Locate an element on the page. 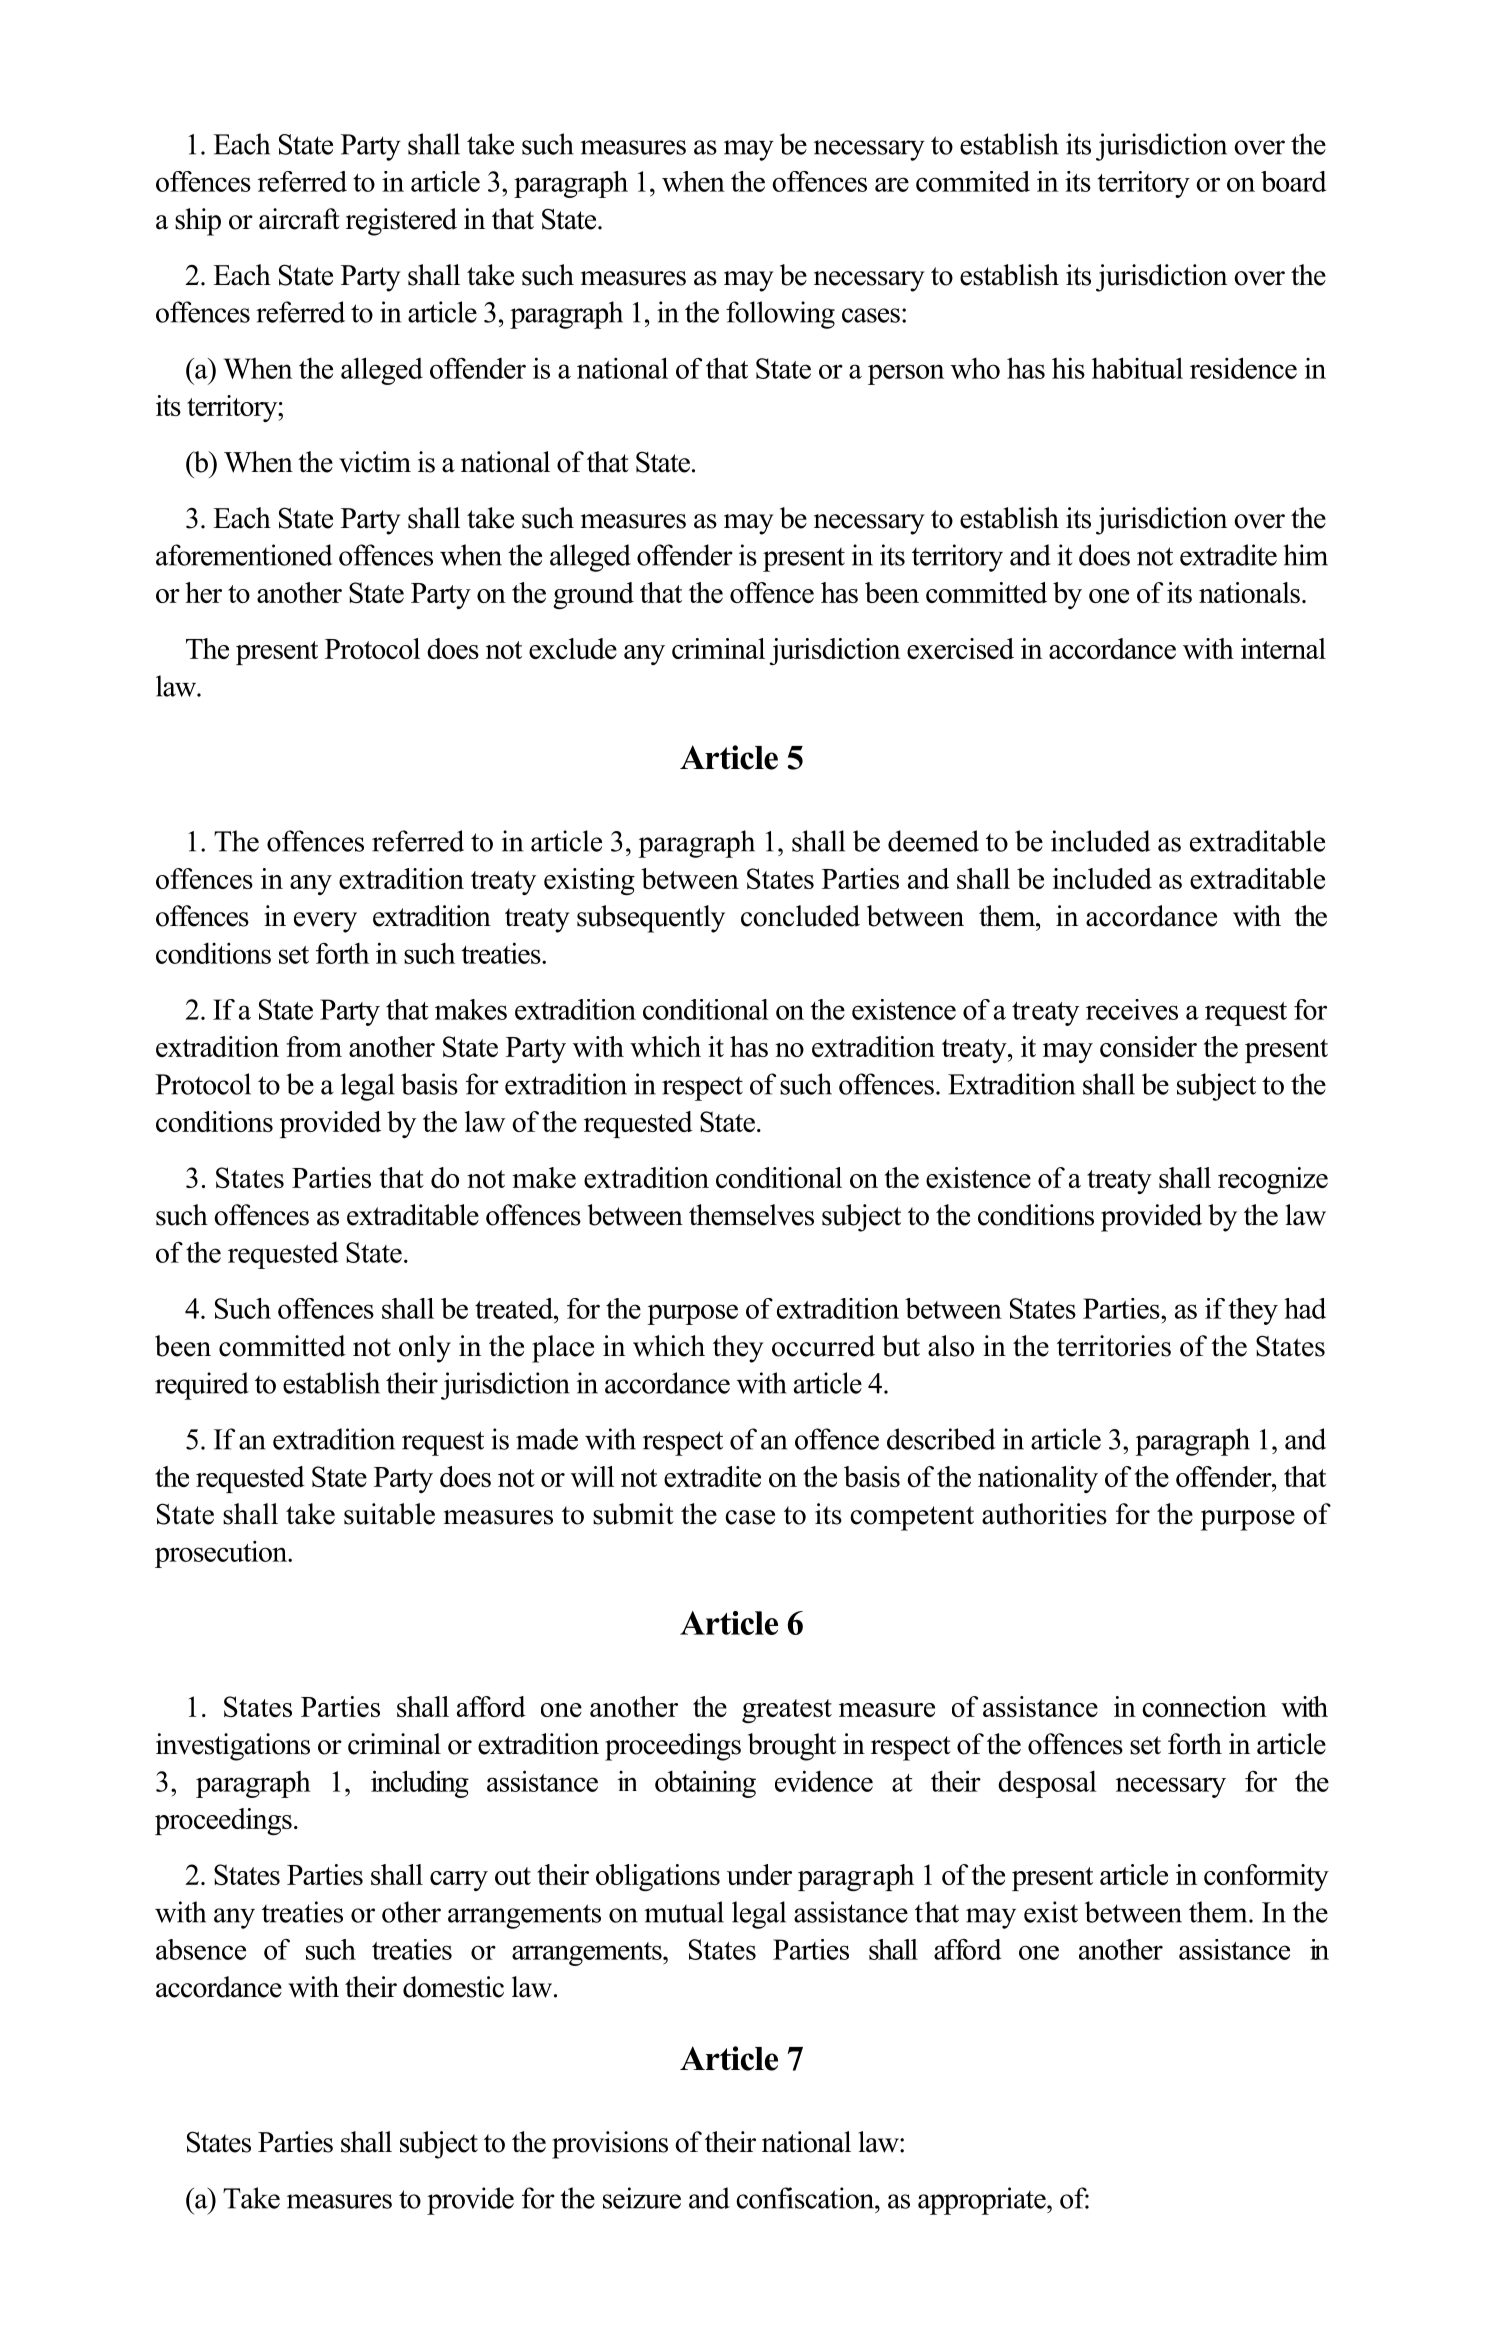  aircraft is located at coordinates (299, 219).
